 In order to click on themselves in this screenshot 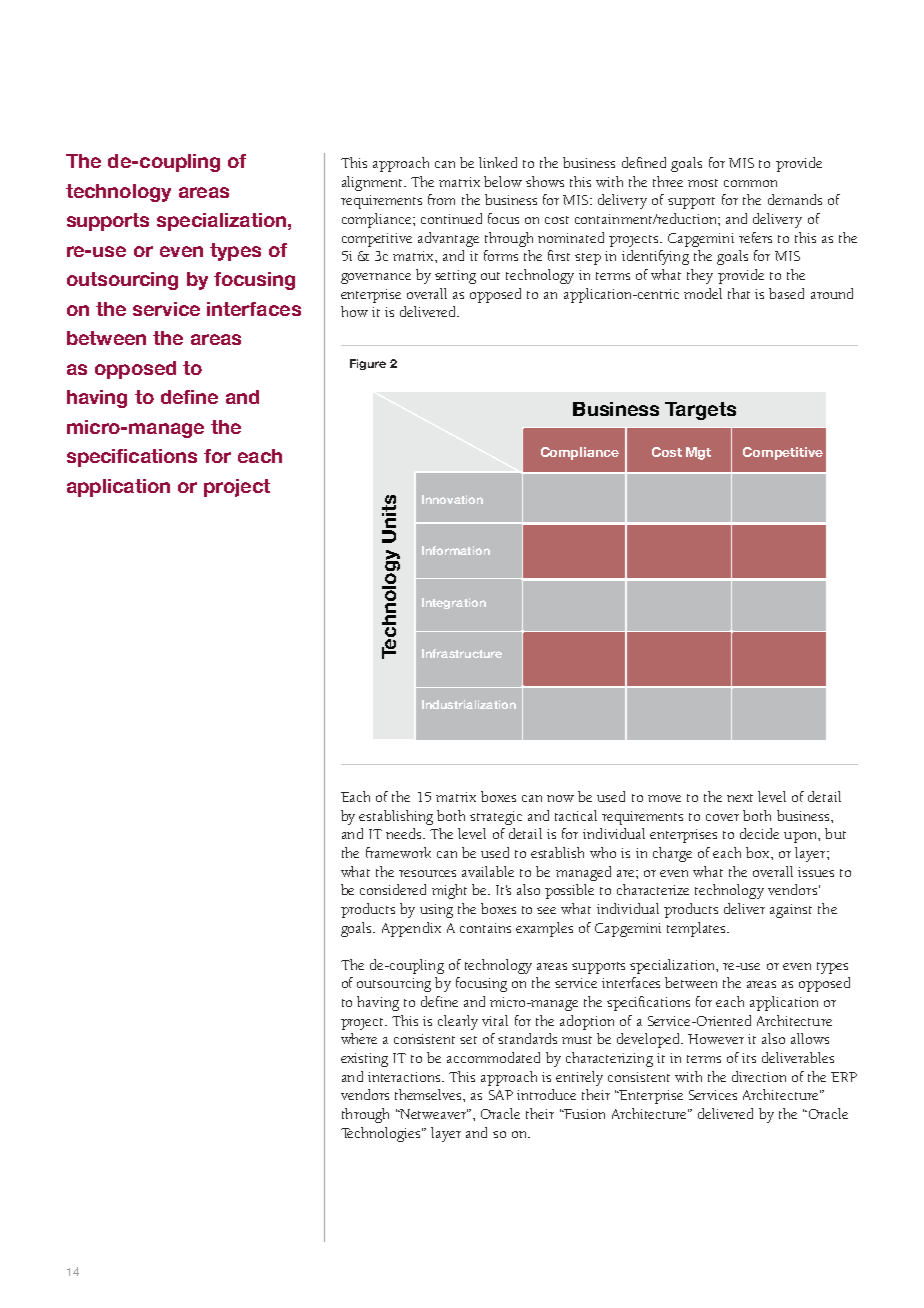, I will do `click(429, 1094)`.
